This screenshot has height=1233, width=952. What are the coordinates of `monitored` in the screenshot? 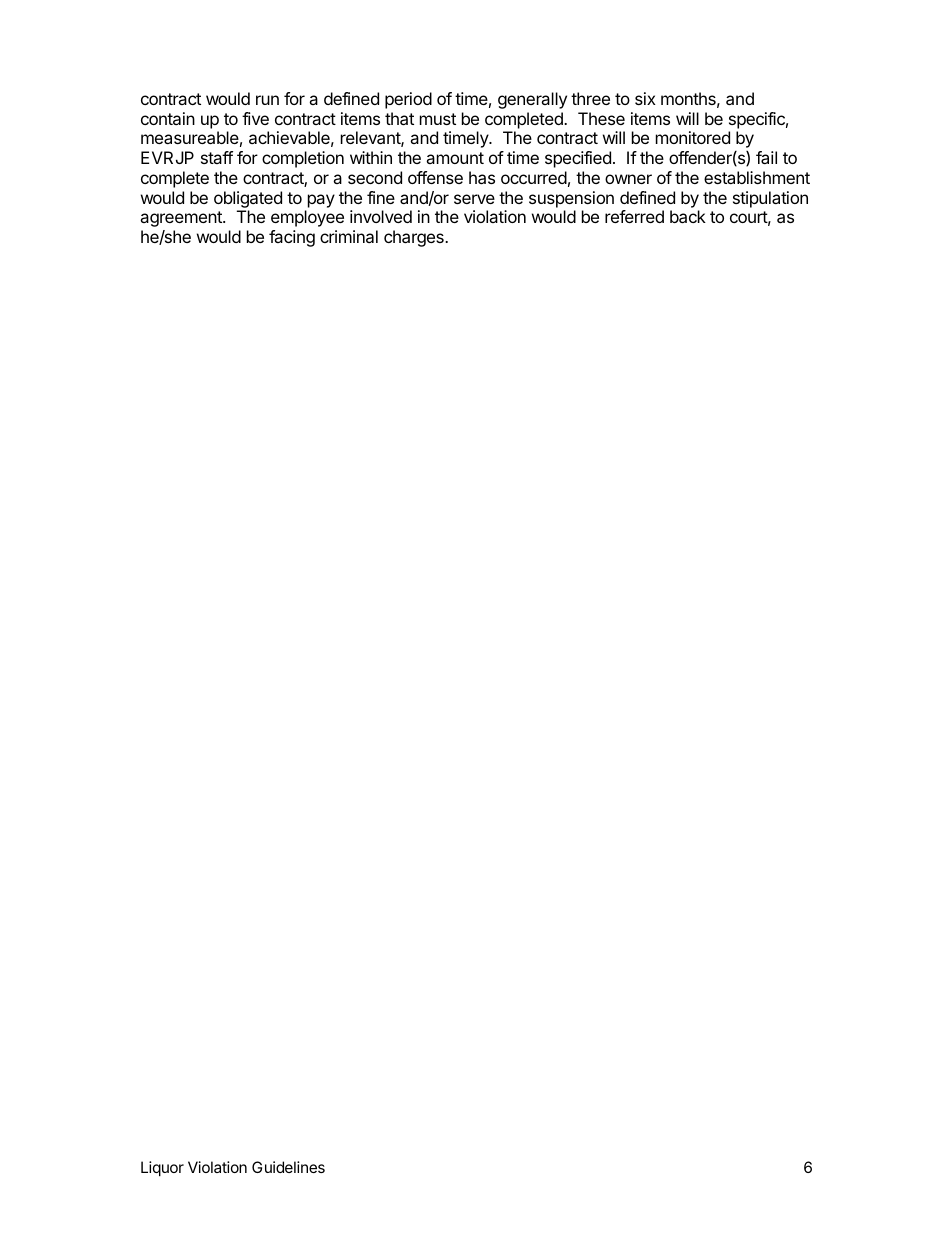 It's located at (693, 137).
